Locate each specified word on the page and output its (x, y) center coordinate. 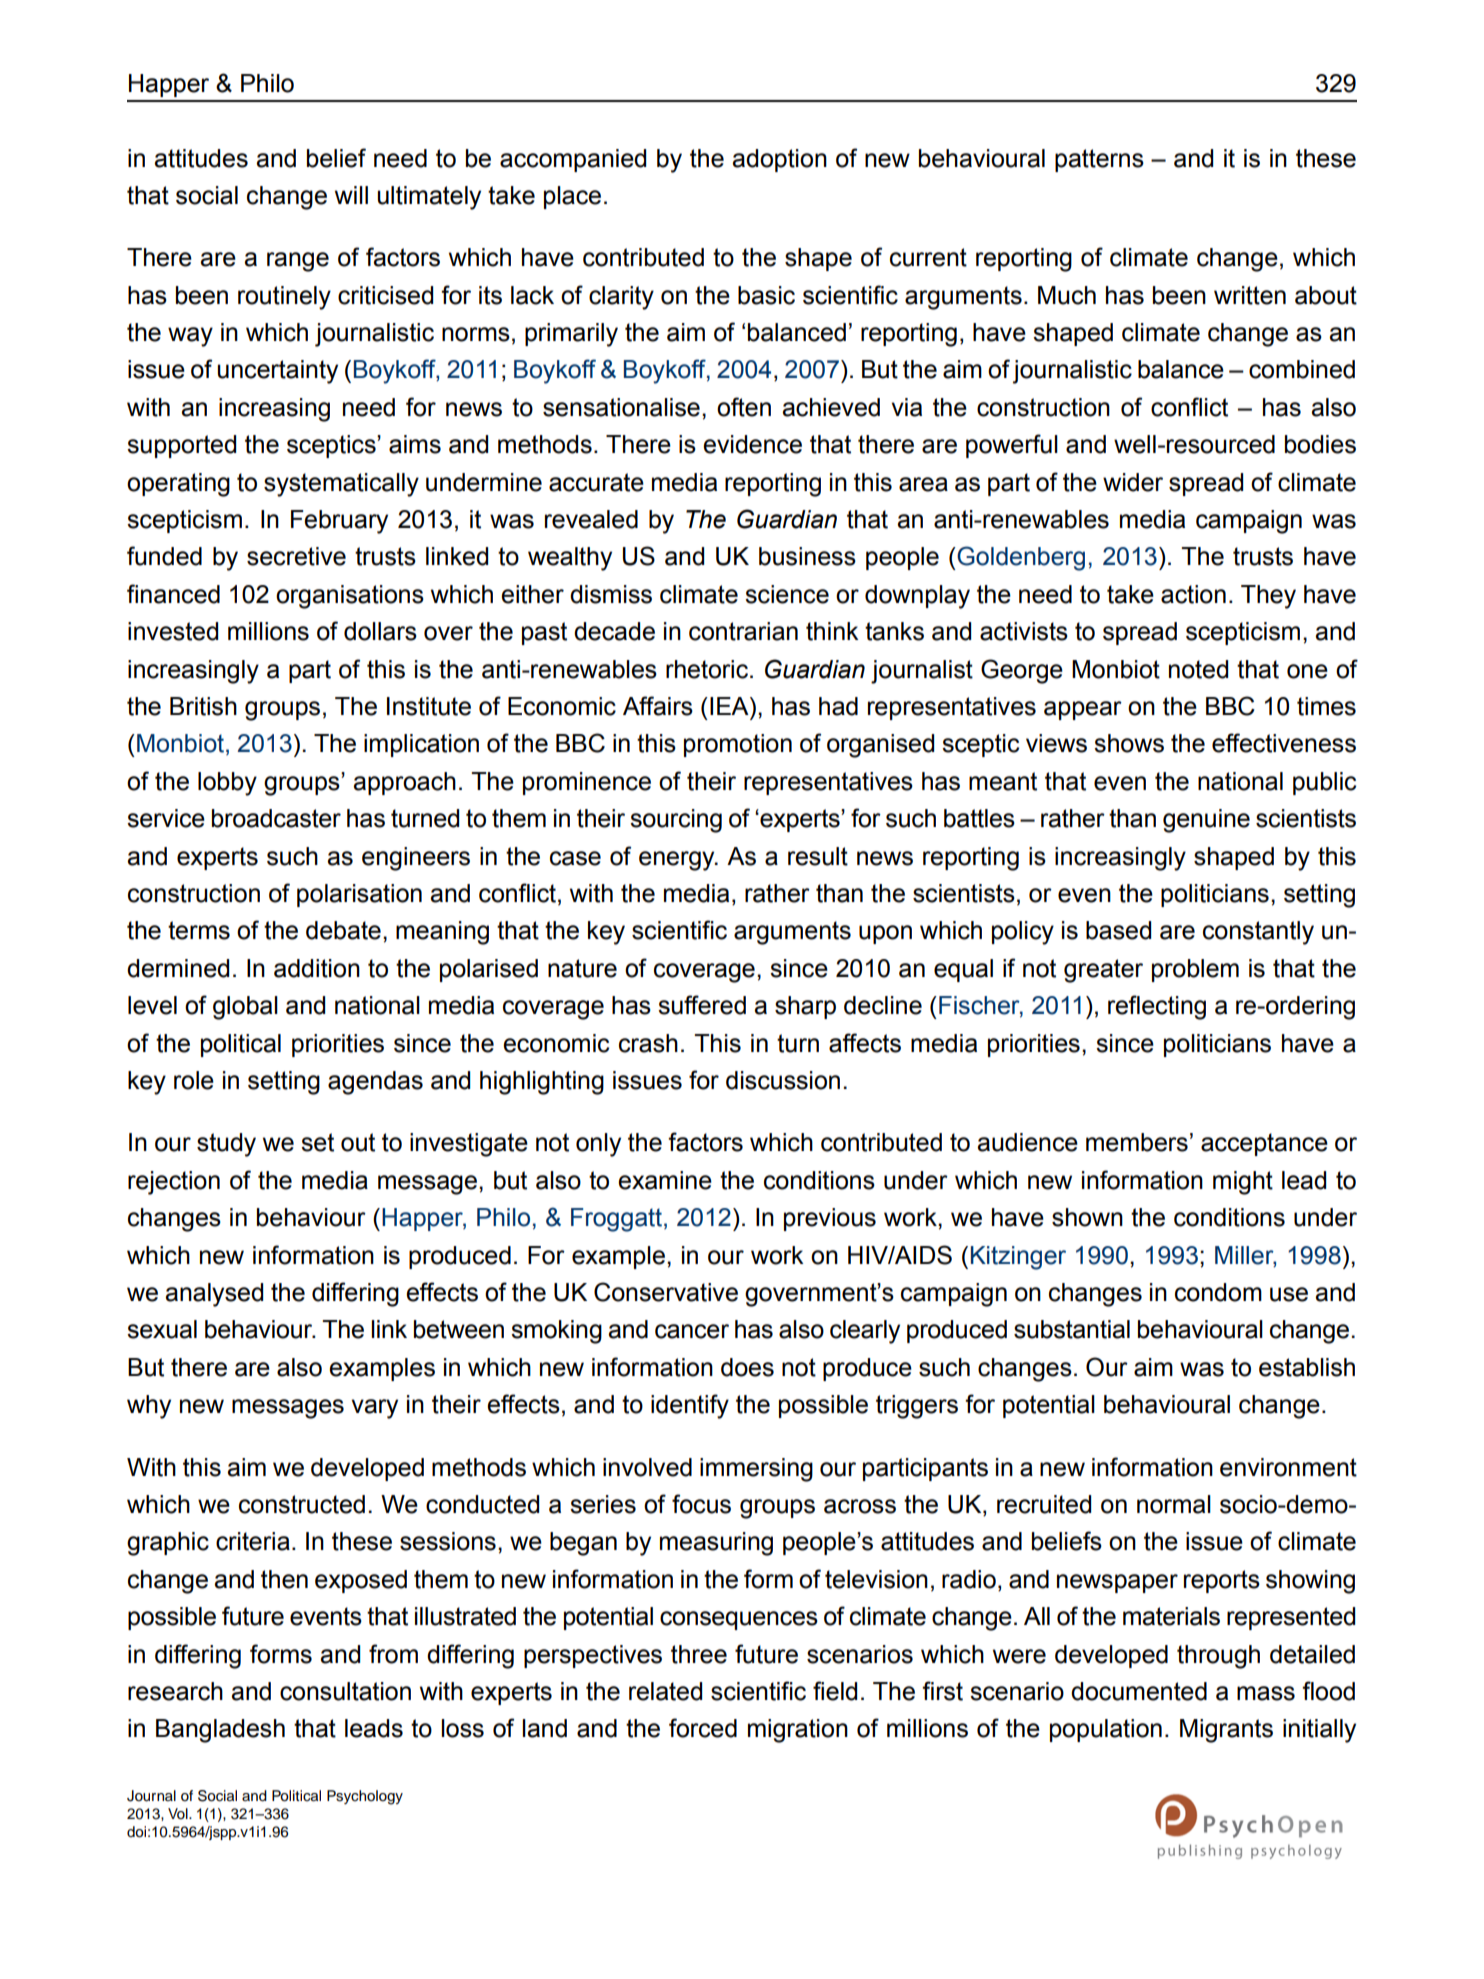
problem (1195, 970)
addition (317, 968)
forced (703, 1728)
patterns (1099, 160)
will (351, 195)
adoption (779, 160)
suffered (702, 1005)
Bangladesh (220, 1731)
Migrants (1226, 1731)
